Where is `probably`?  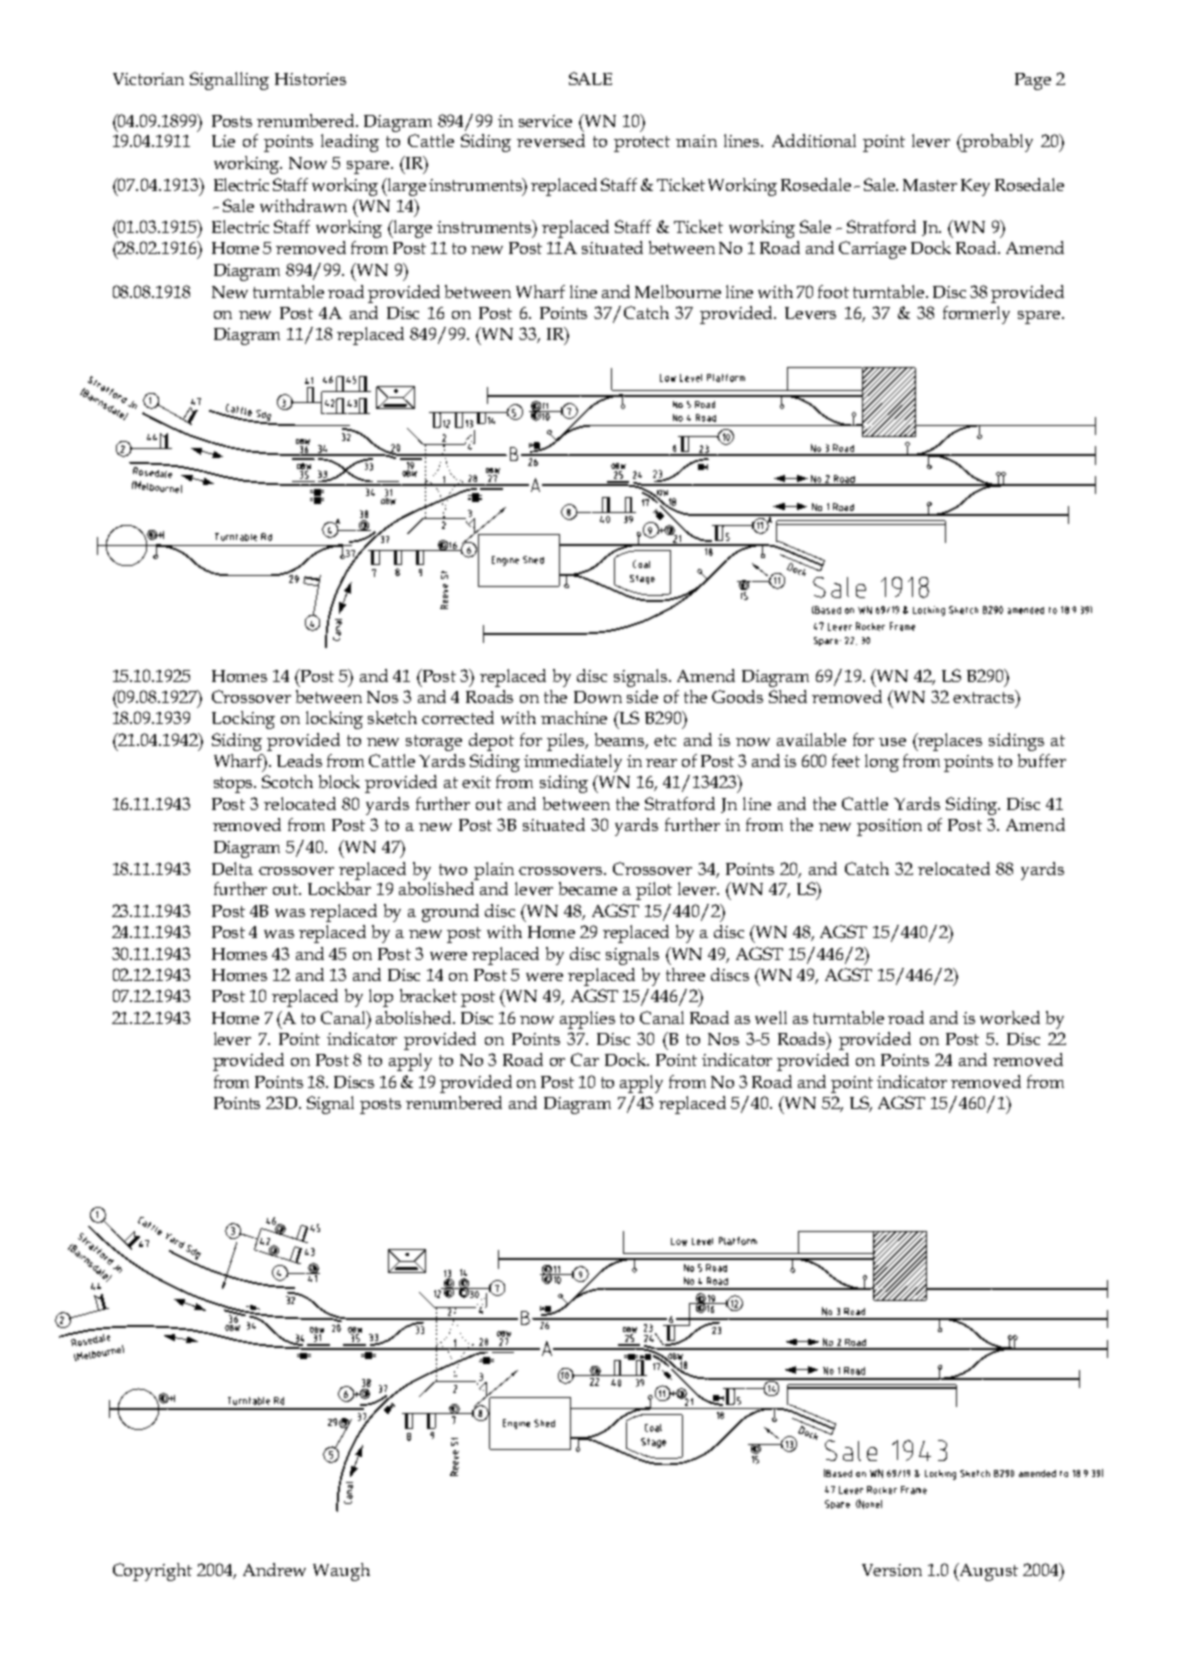
probably is located at coordinates (997, 143).
